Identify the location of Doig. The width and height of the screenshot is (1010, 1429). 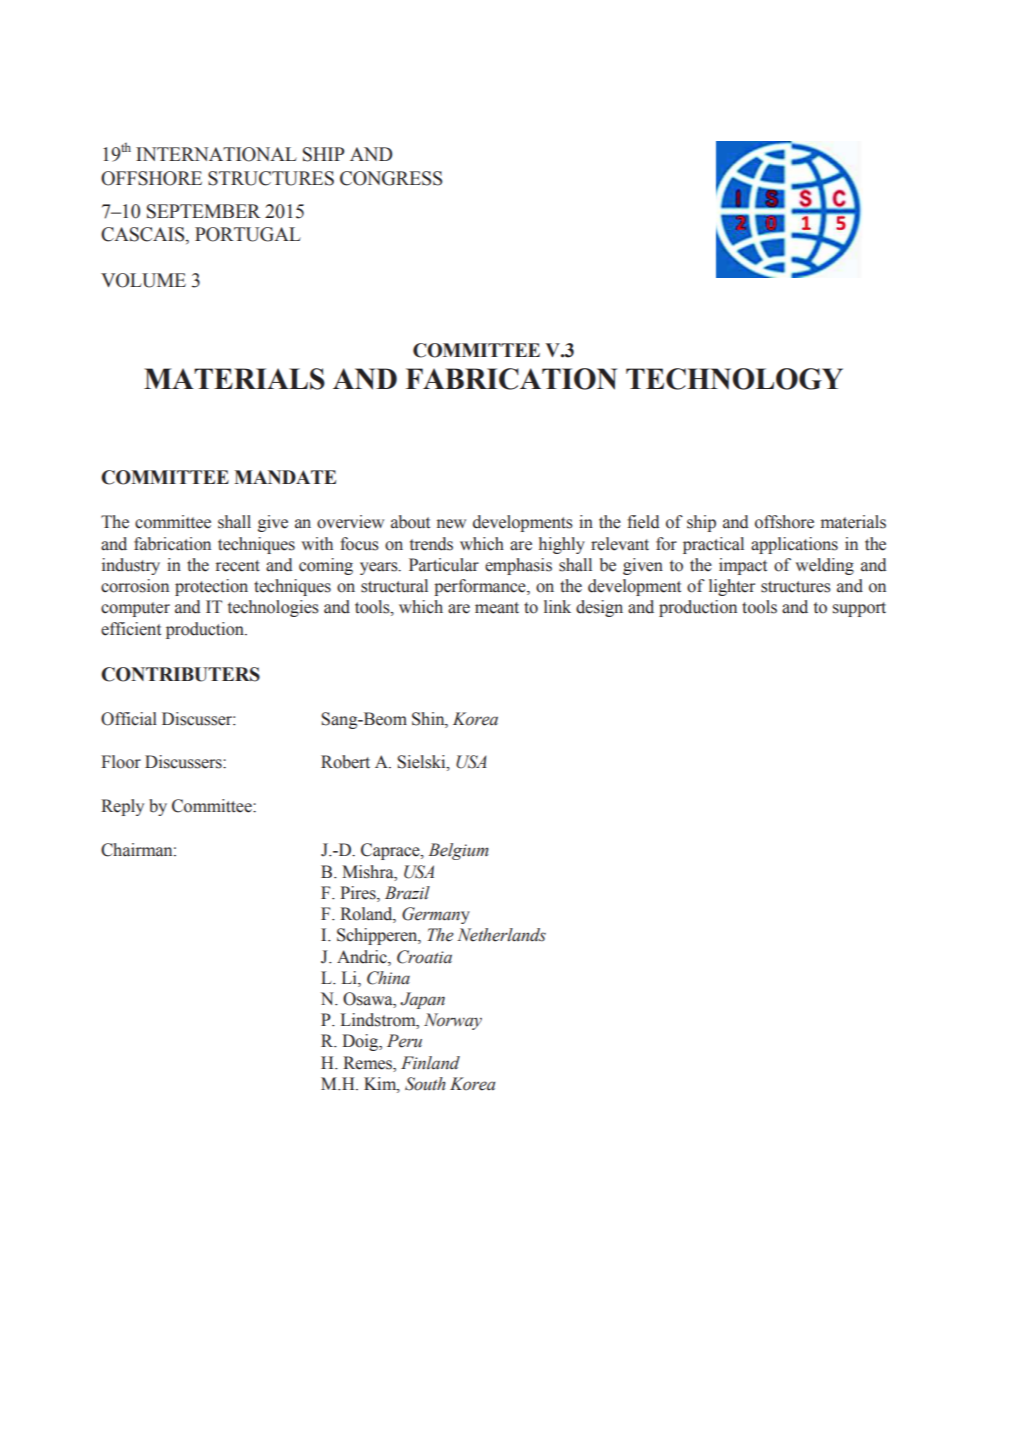
(361, 1042).
